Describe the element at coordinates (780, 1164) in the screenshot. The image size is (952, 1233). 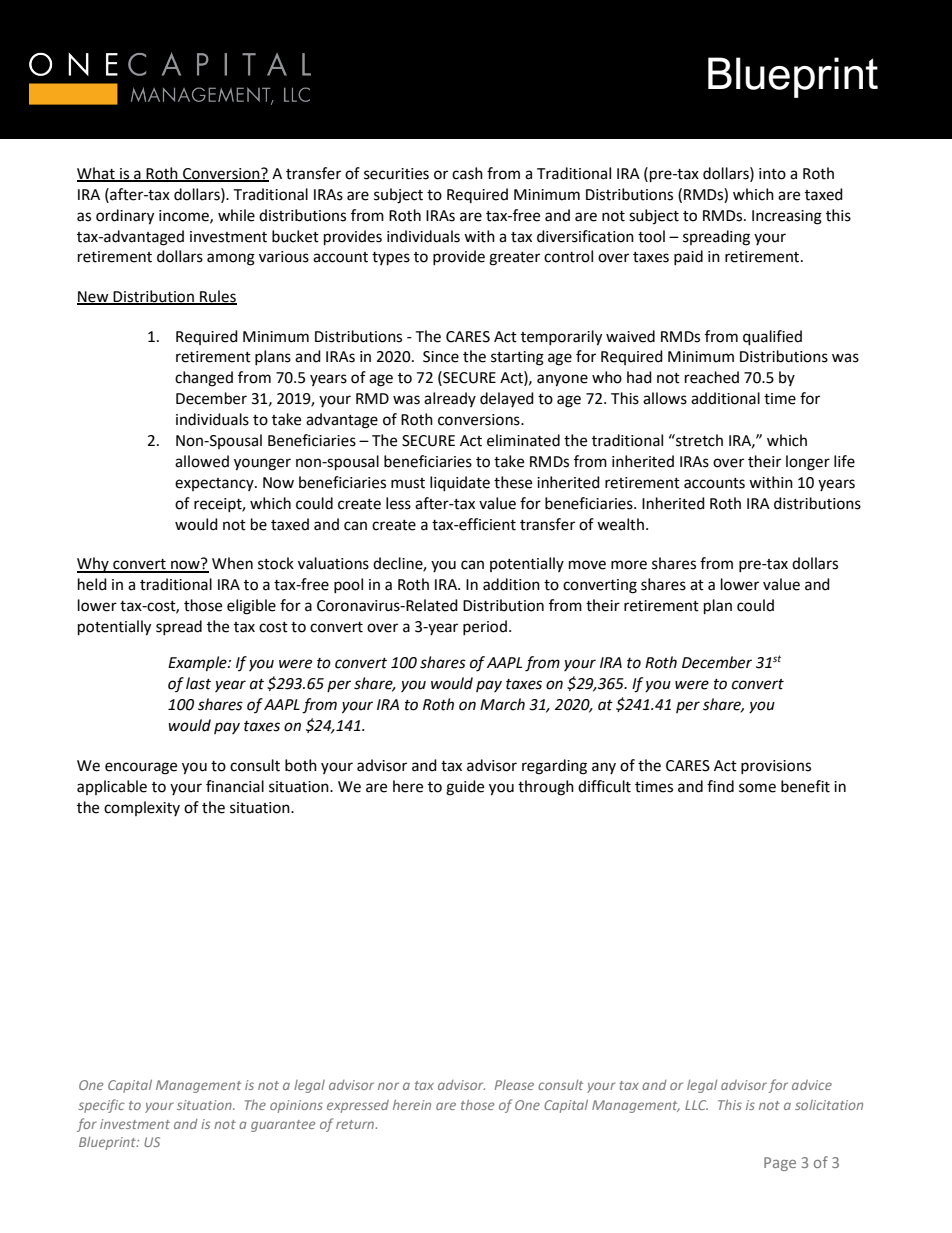
I see `Page` at that location.
